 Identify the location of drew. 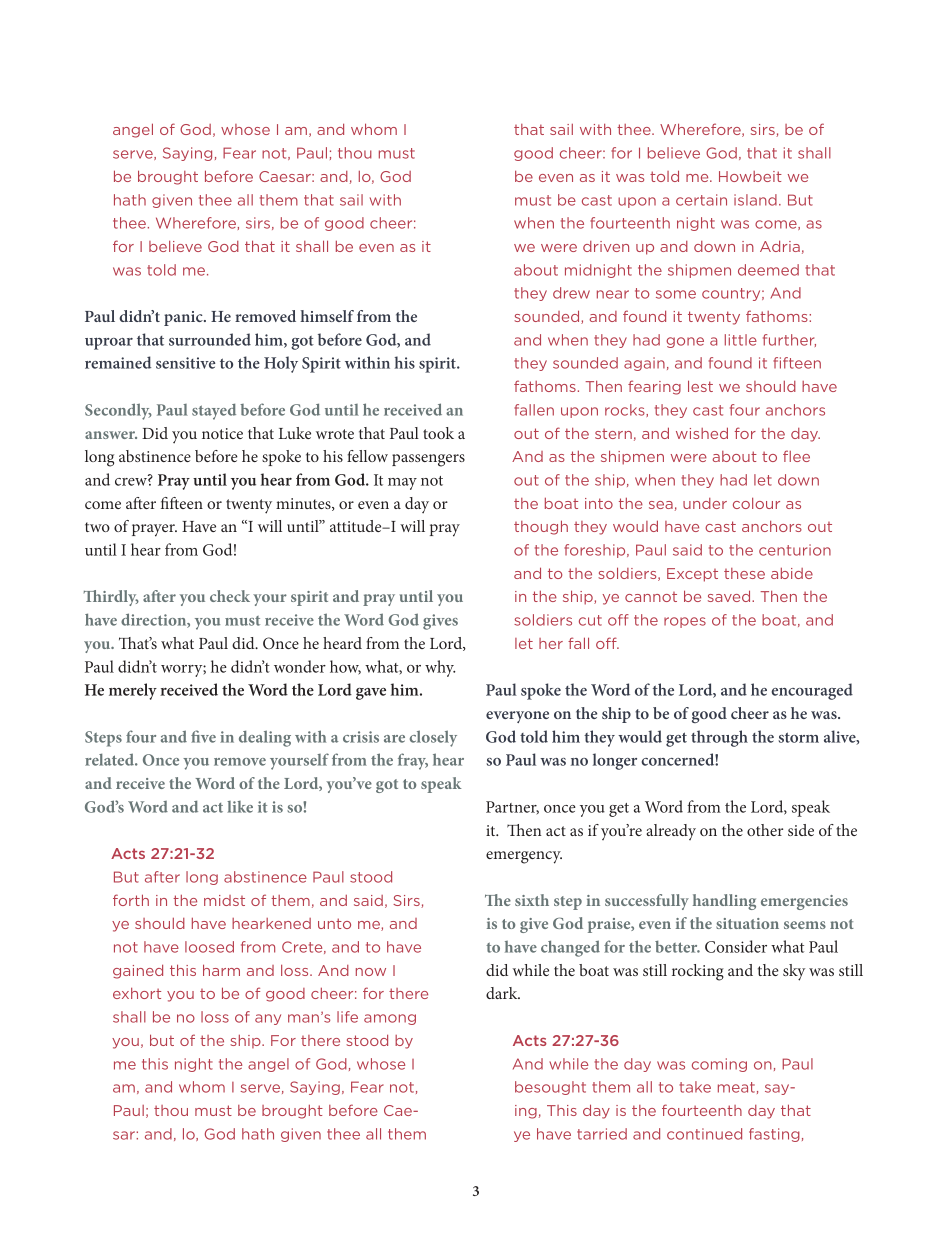
(571, 293).
